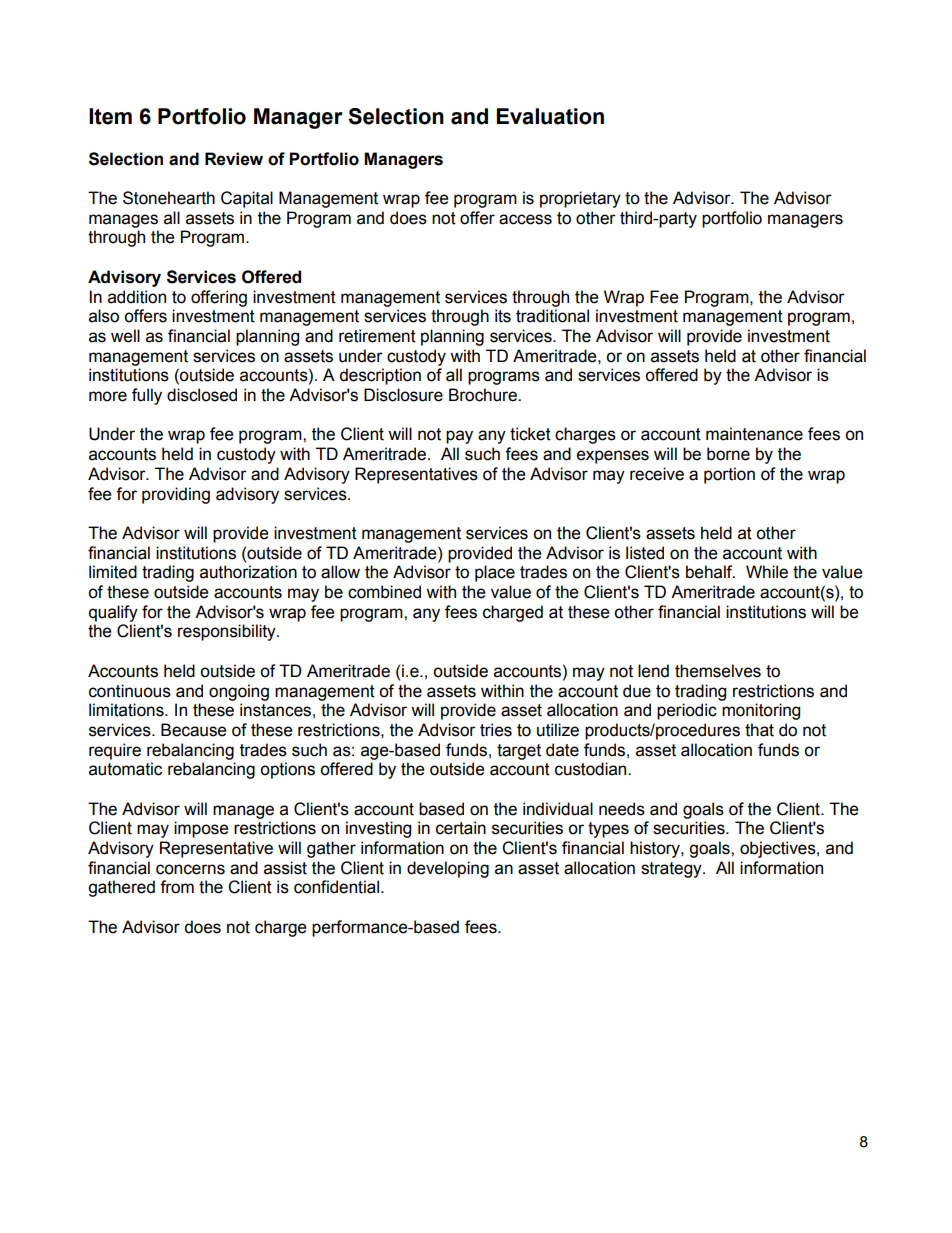 This screenshot has width=952, height=1233. What do you see at coordinates (672, 870) in the screenshot?
I see `strategy` at bounding box center [672, 870].
